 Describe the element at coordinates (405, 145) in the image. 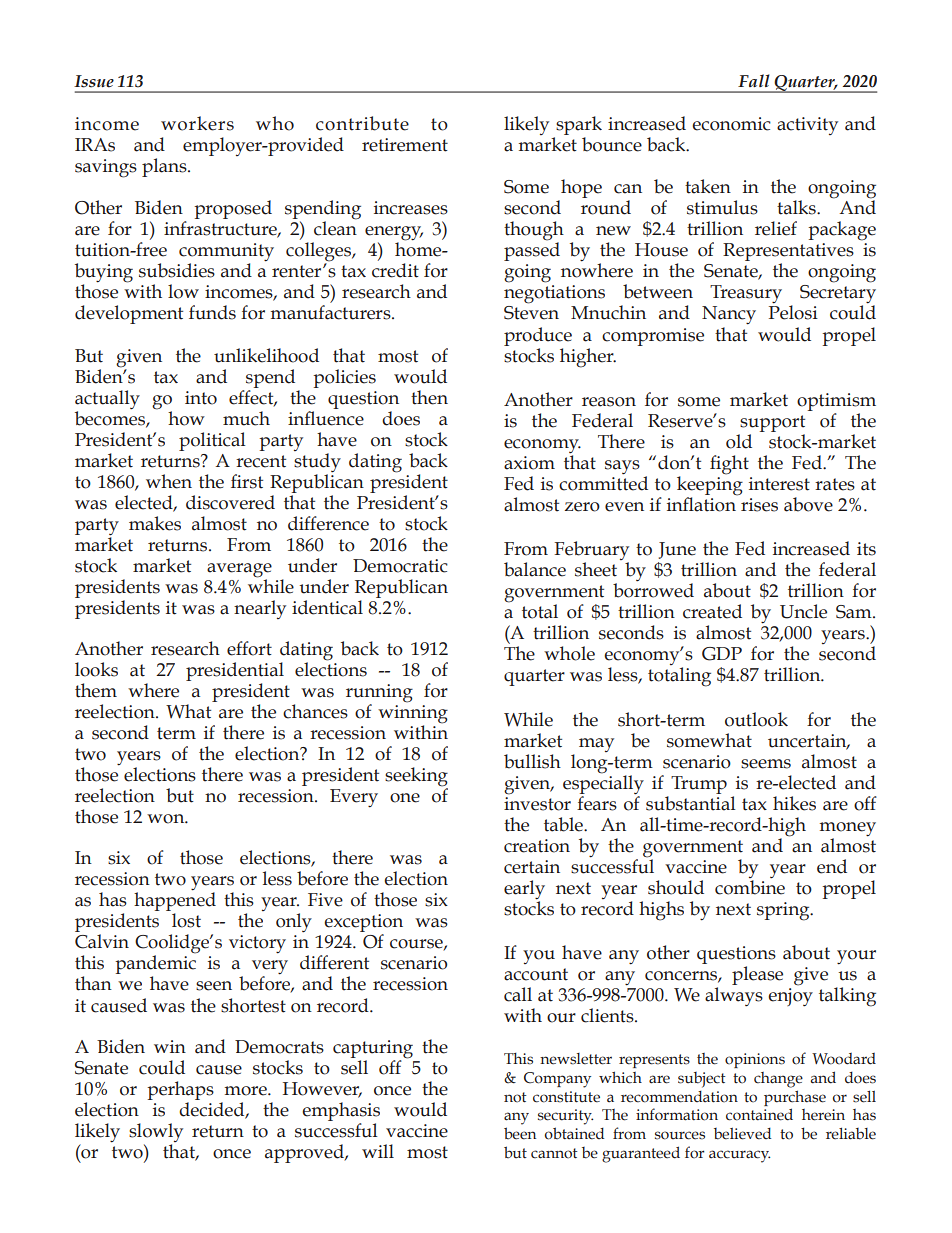

I see `retirement` at that location.
